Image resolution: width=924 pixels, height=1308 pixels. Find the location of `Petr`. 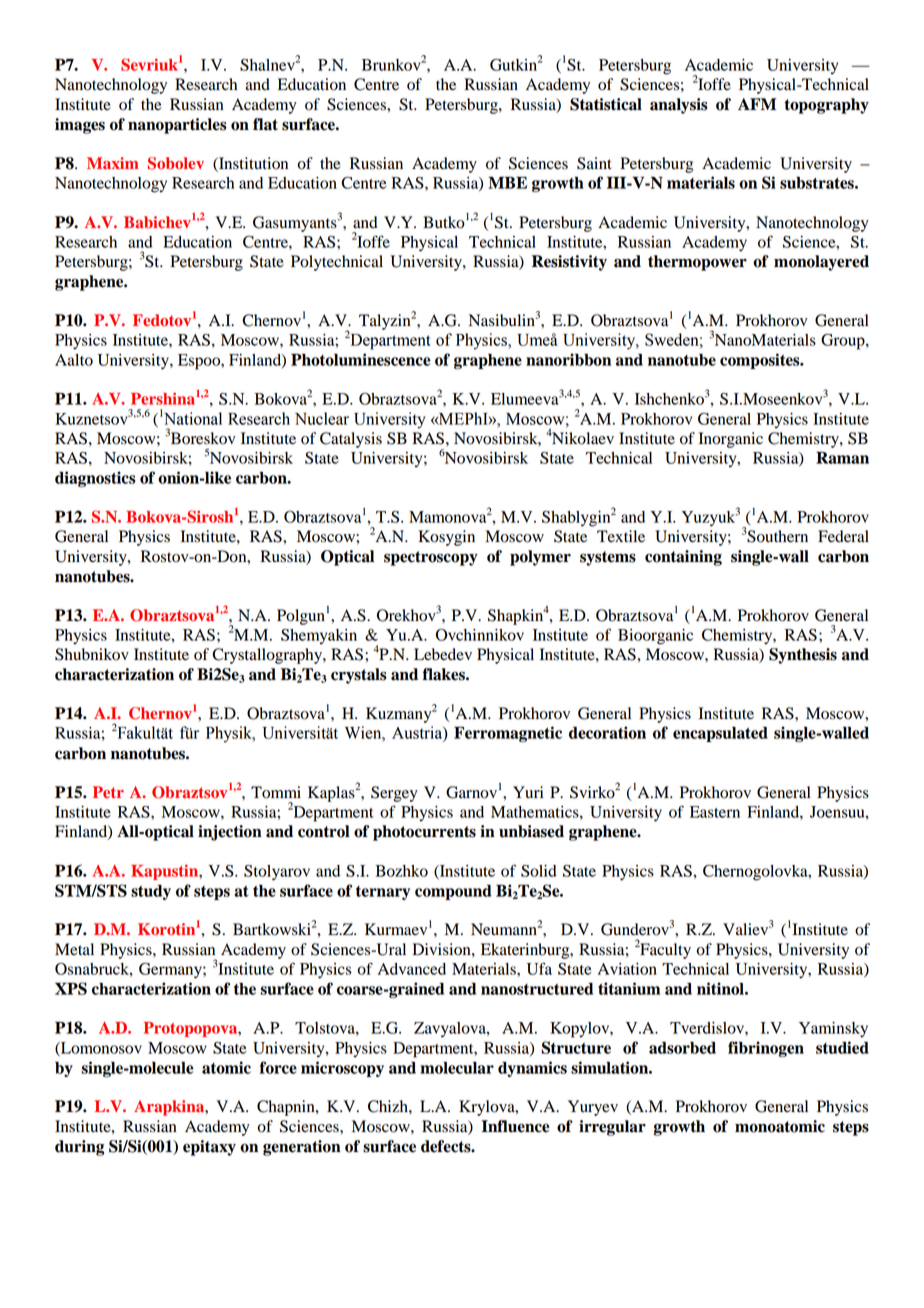

Petr is located at coordinates (108, 792).
